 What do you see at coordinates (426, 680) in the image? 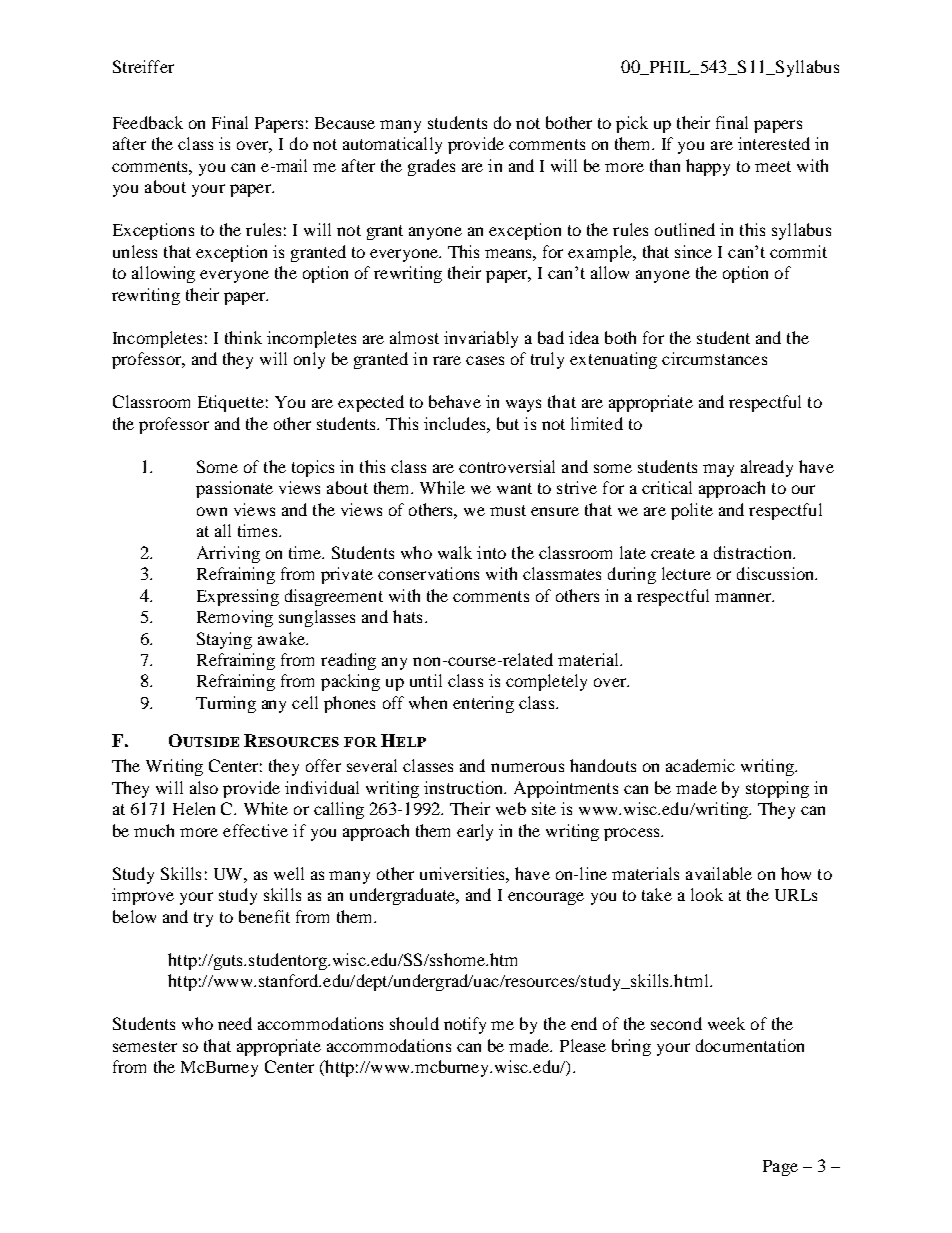
I see `until` at bounding box center [426, 680].
